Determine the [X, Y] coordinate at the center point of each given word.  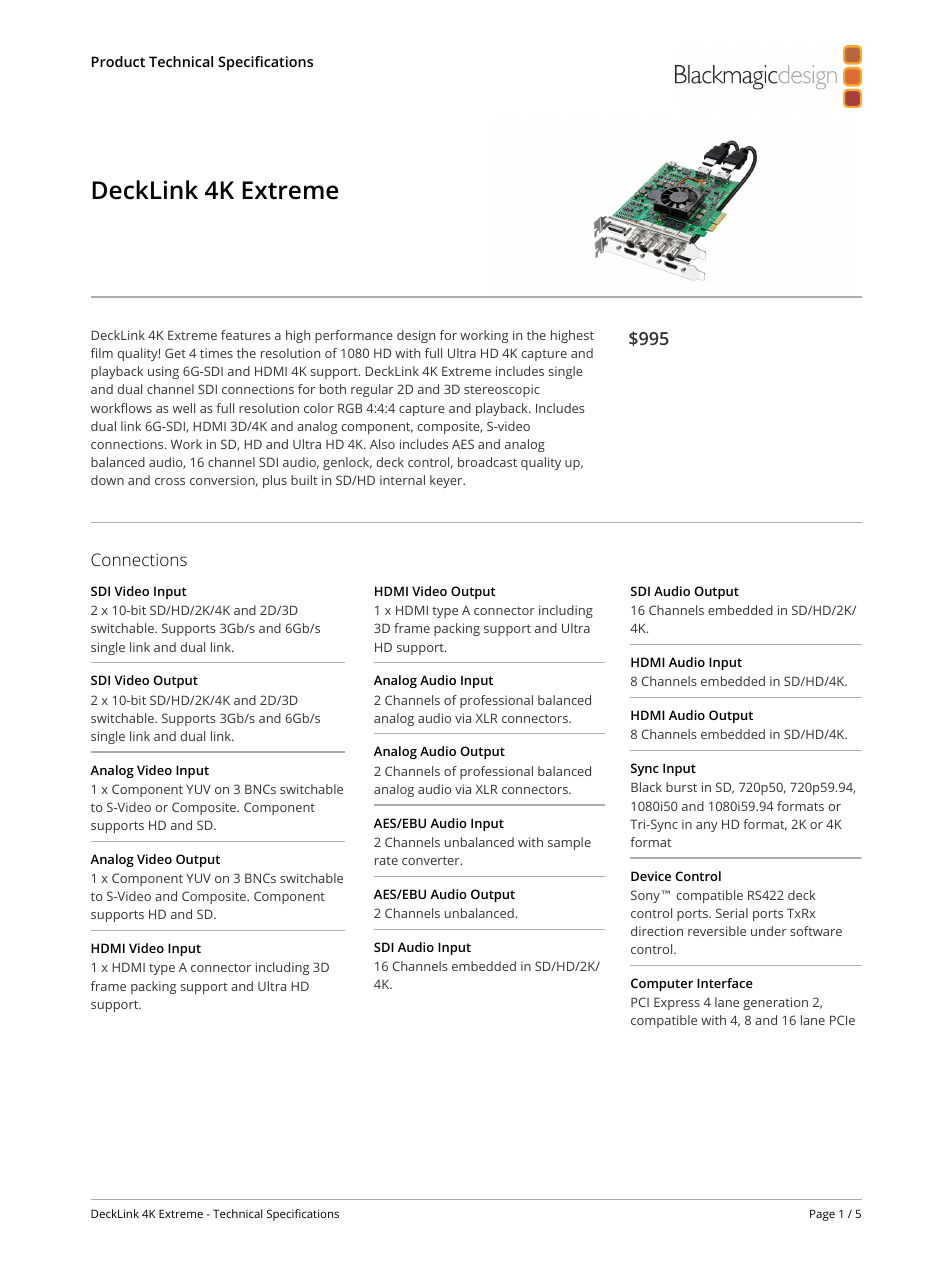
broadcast [487, 462]
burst [681, 787]
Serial [732, 913]
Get [175, 353]
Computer [662, 984]
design [416, 336]
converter [432, 860]
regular [372, 390]
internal [402, 480]
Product [118, 61]
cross [170, 481]
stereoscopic [502, 390]
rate [386, 860]
